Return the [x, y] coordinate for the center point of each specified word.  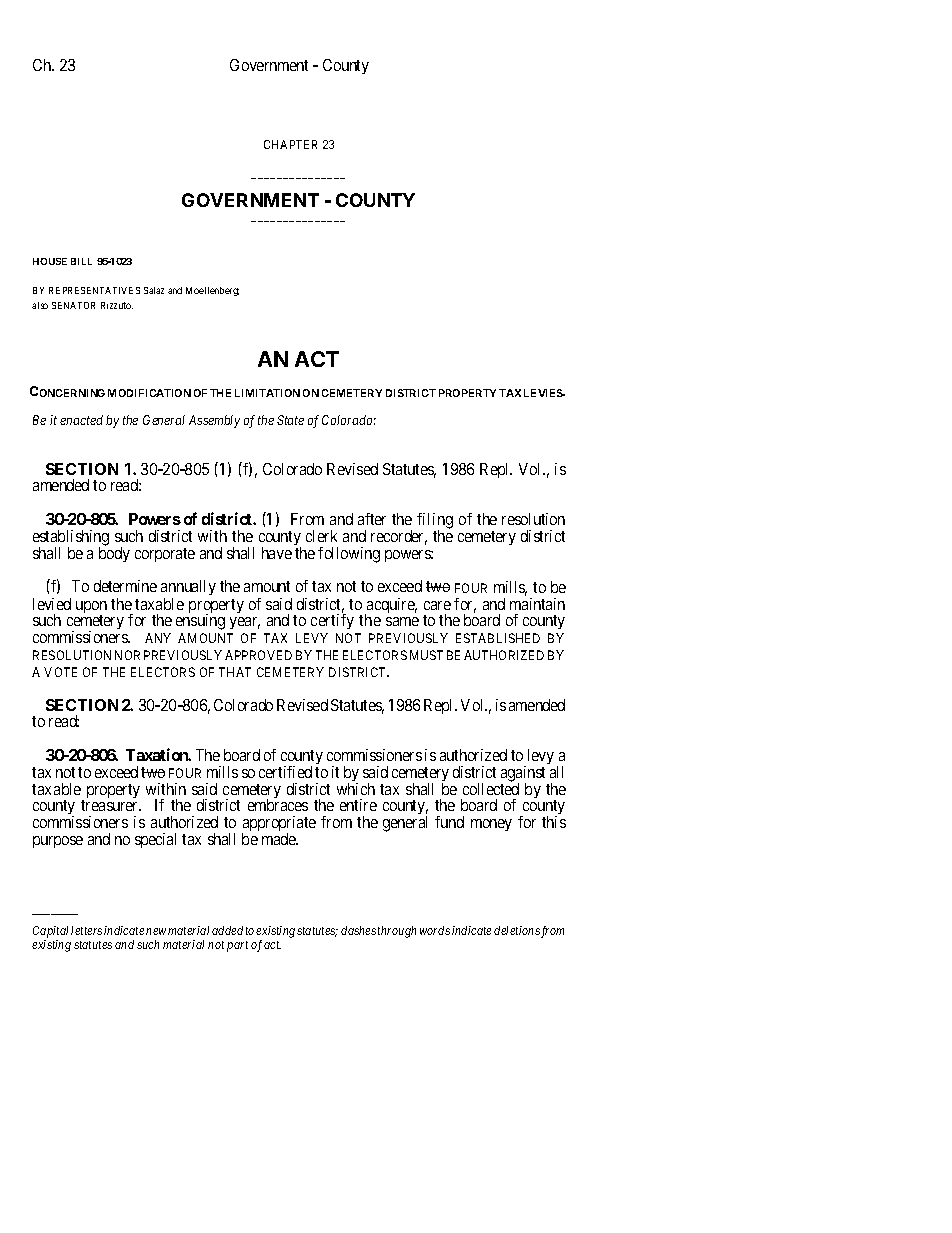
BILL [81, 261]
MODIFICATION [149, 393]
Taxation [158, 754]
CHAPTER [290, 144]
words [435, 930]
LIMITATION [267, 393]
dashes [358, 930]
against [523, 775]
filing [435, 522]
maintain [537, 604]
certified [285, 772]
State [290, 420]
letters [86, 930]
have [277, 553]
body [114, 554]
